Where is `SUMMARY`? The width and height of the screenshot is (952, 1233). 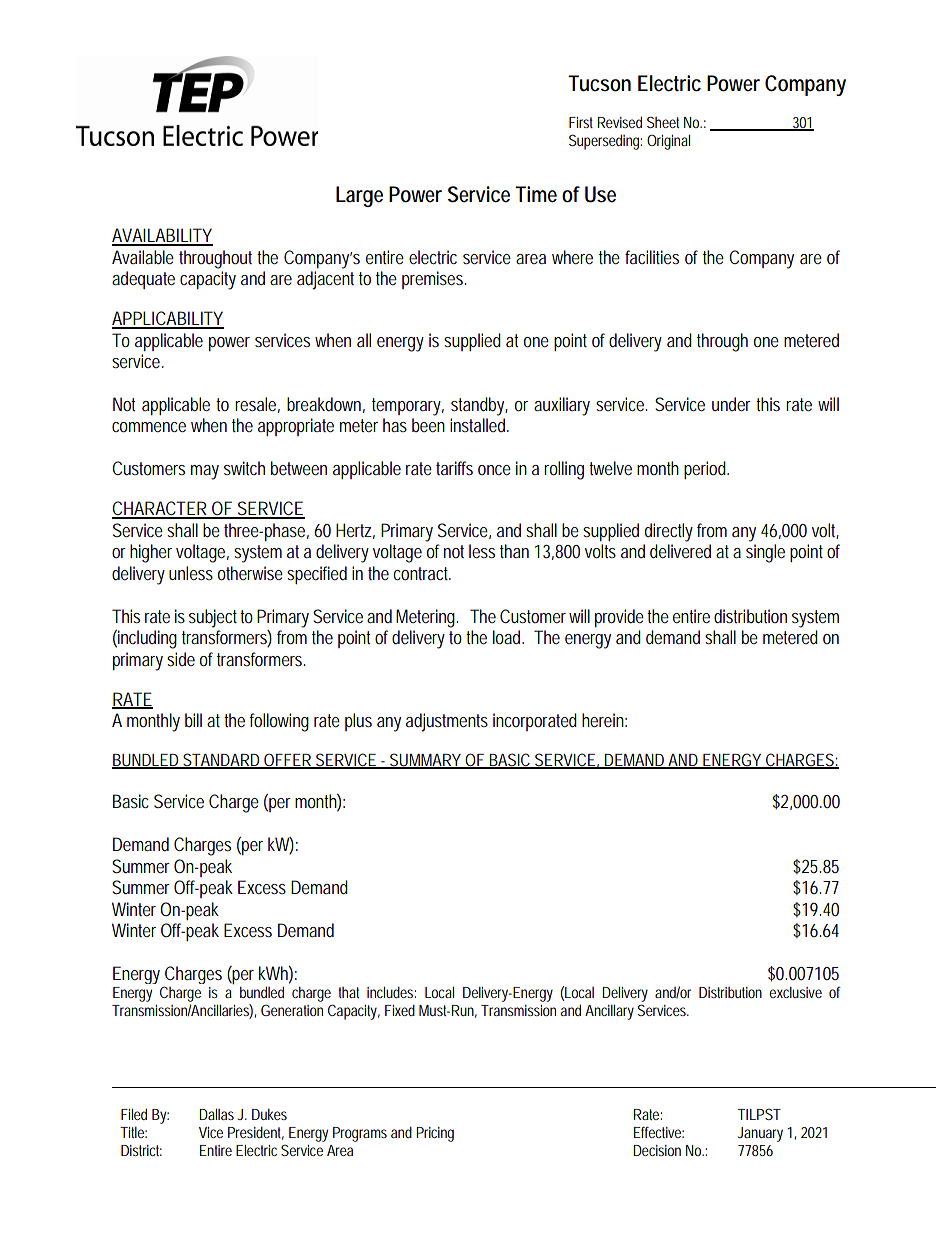 SUMMARY is located at coordinates (425, 760).
